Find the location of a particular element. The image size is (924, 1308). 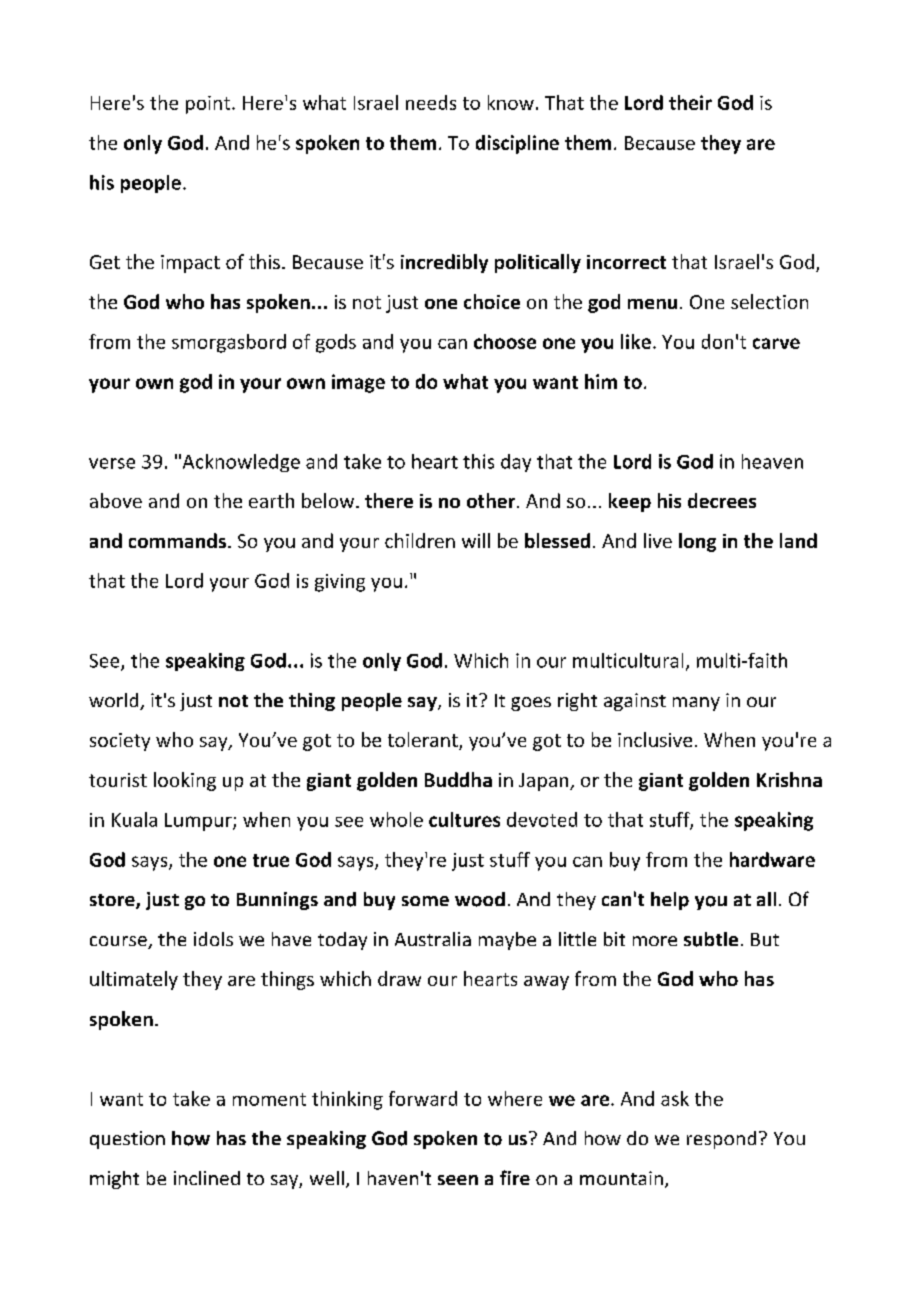

their is located at coordinates (690, 102).
